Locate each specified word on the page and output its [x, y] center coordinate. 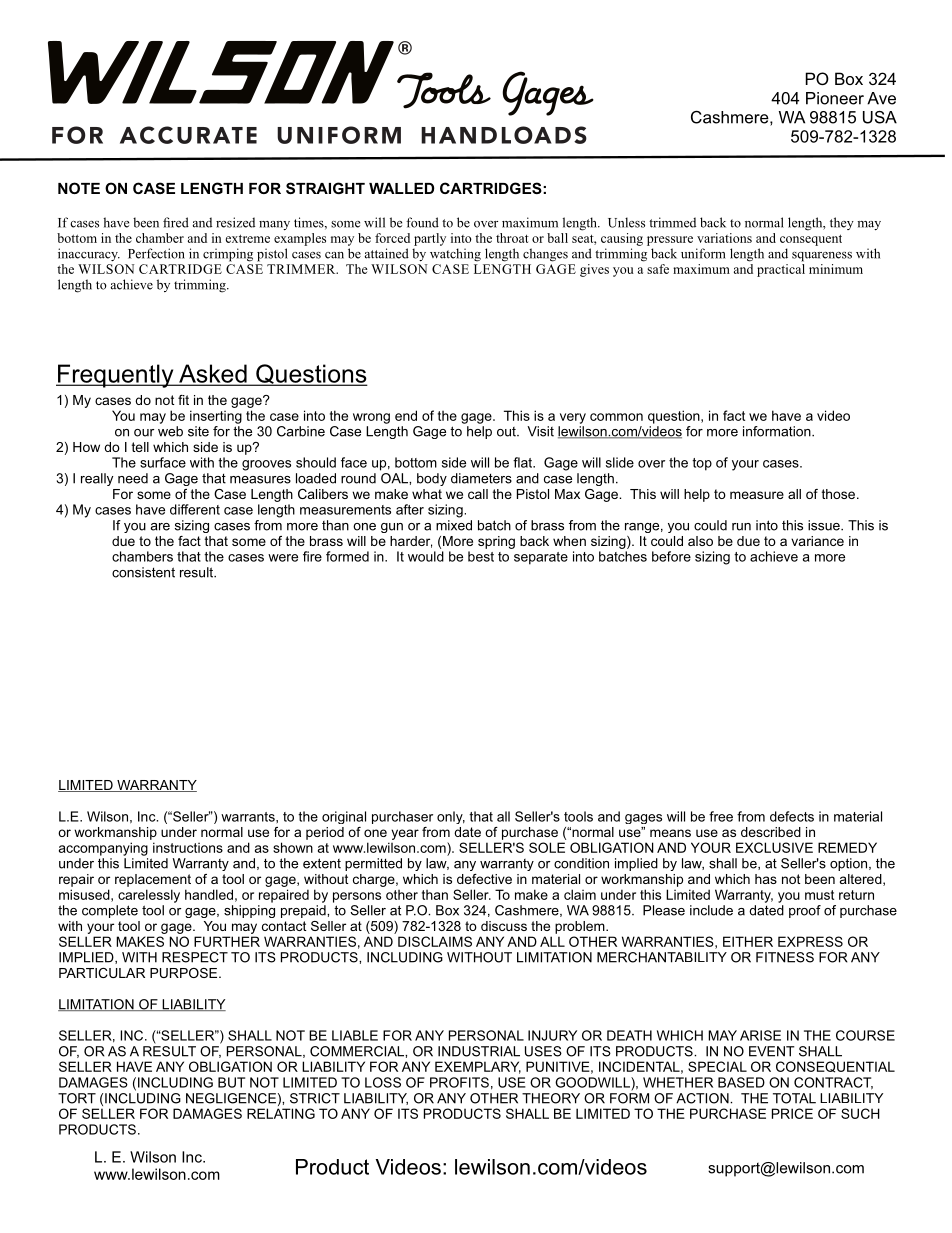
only [451, 817]
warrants [249, 817]
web [170, 431]
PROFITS [459, 1082]
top [702, 464]
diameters [481, 478]
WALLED [401, 188]
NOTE [79, 188]
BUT [231, 1082]
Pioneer [835, 98]
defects [792, 816]
